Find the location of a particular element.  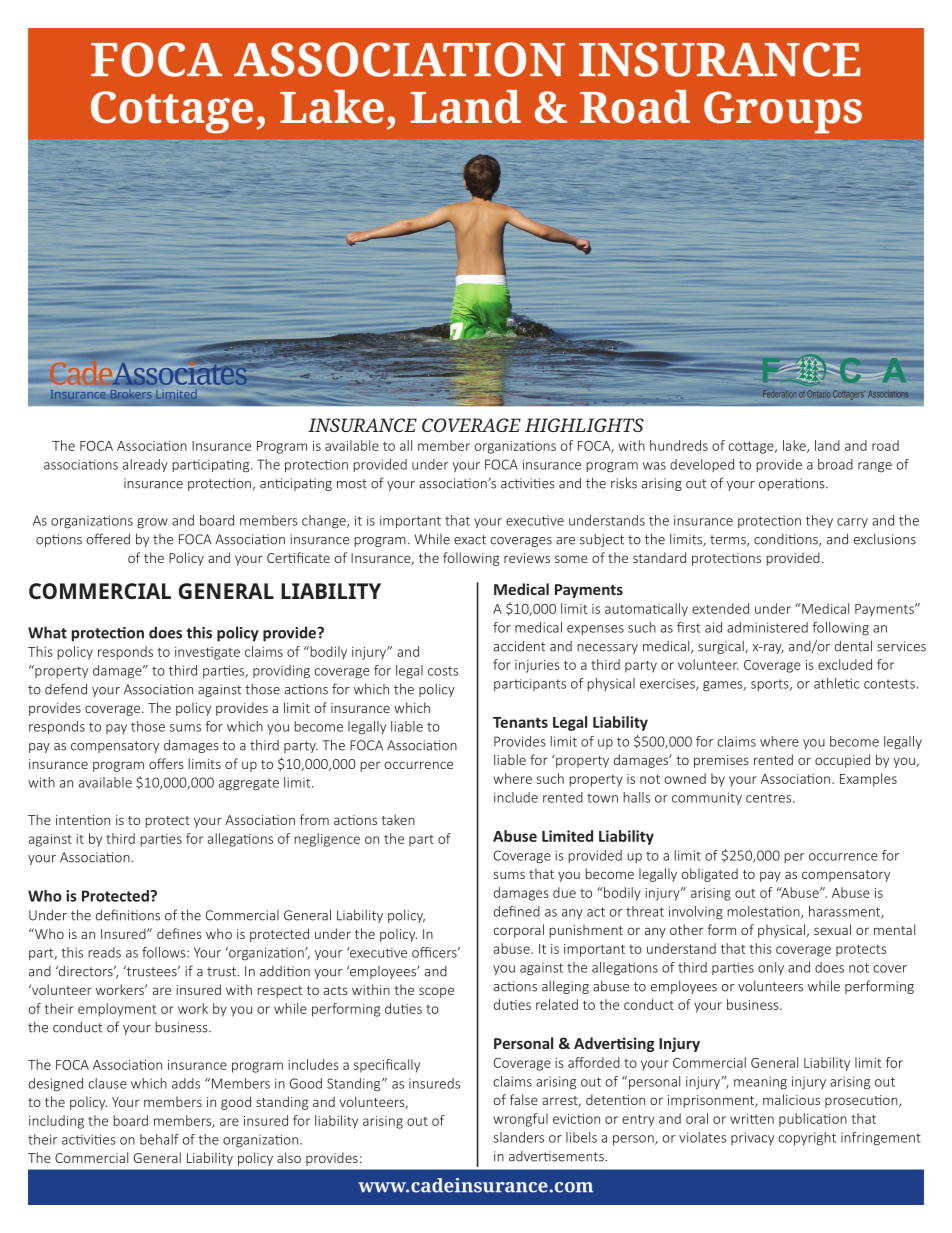

scope is located at coordinates (436, 992).
